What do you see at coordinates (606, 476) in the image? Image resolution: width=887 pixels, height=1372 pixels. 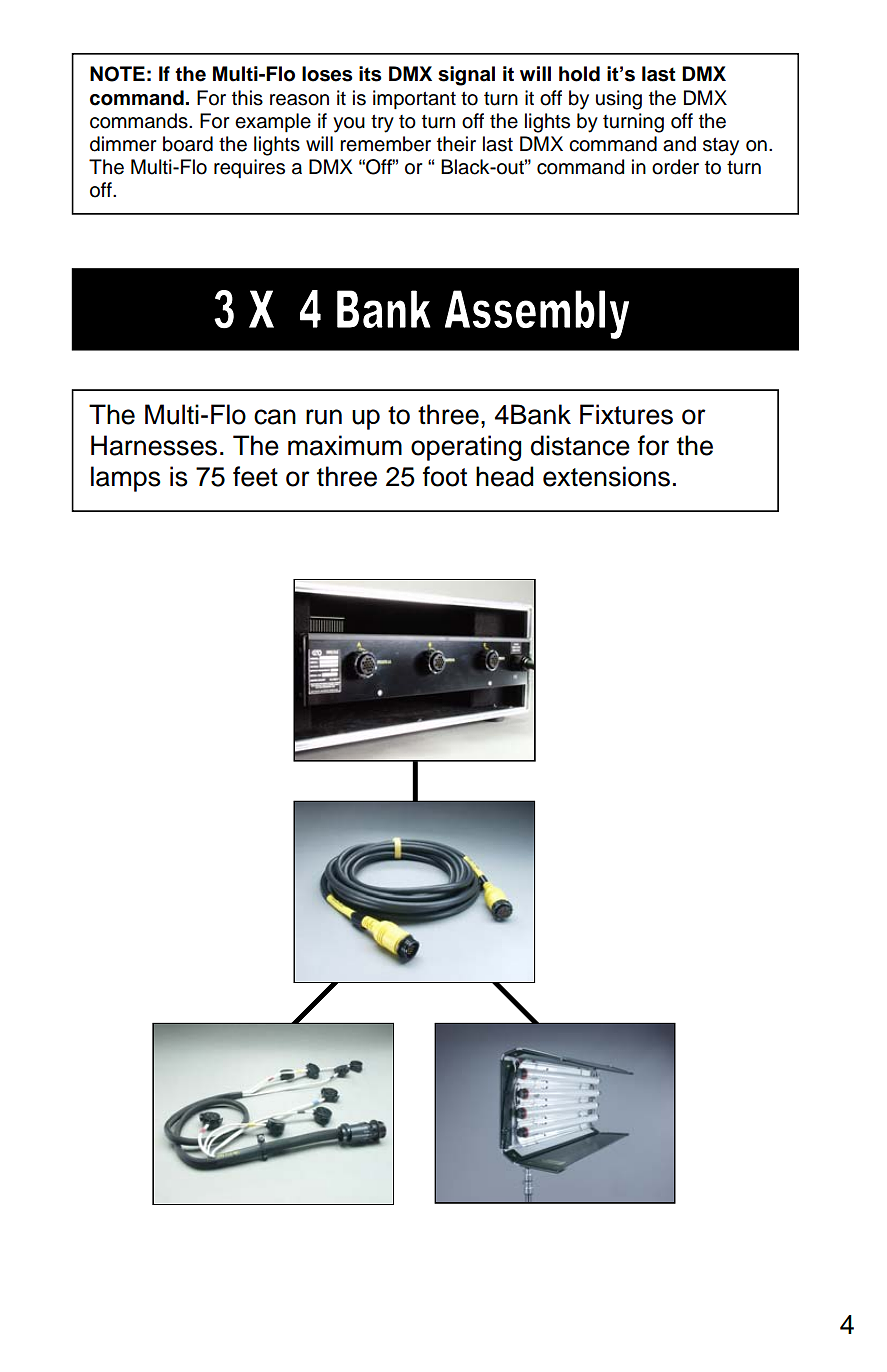 I see `extensions` at bounding box center [606, 476].
